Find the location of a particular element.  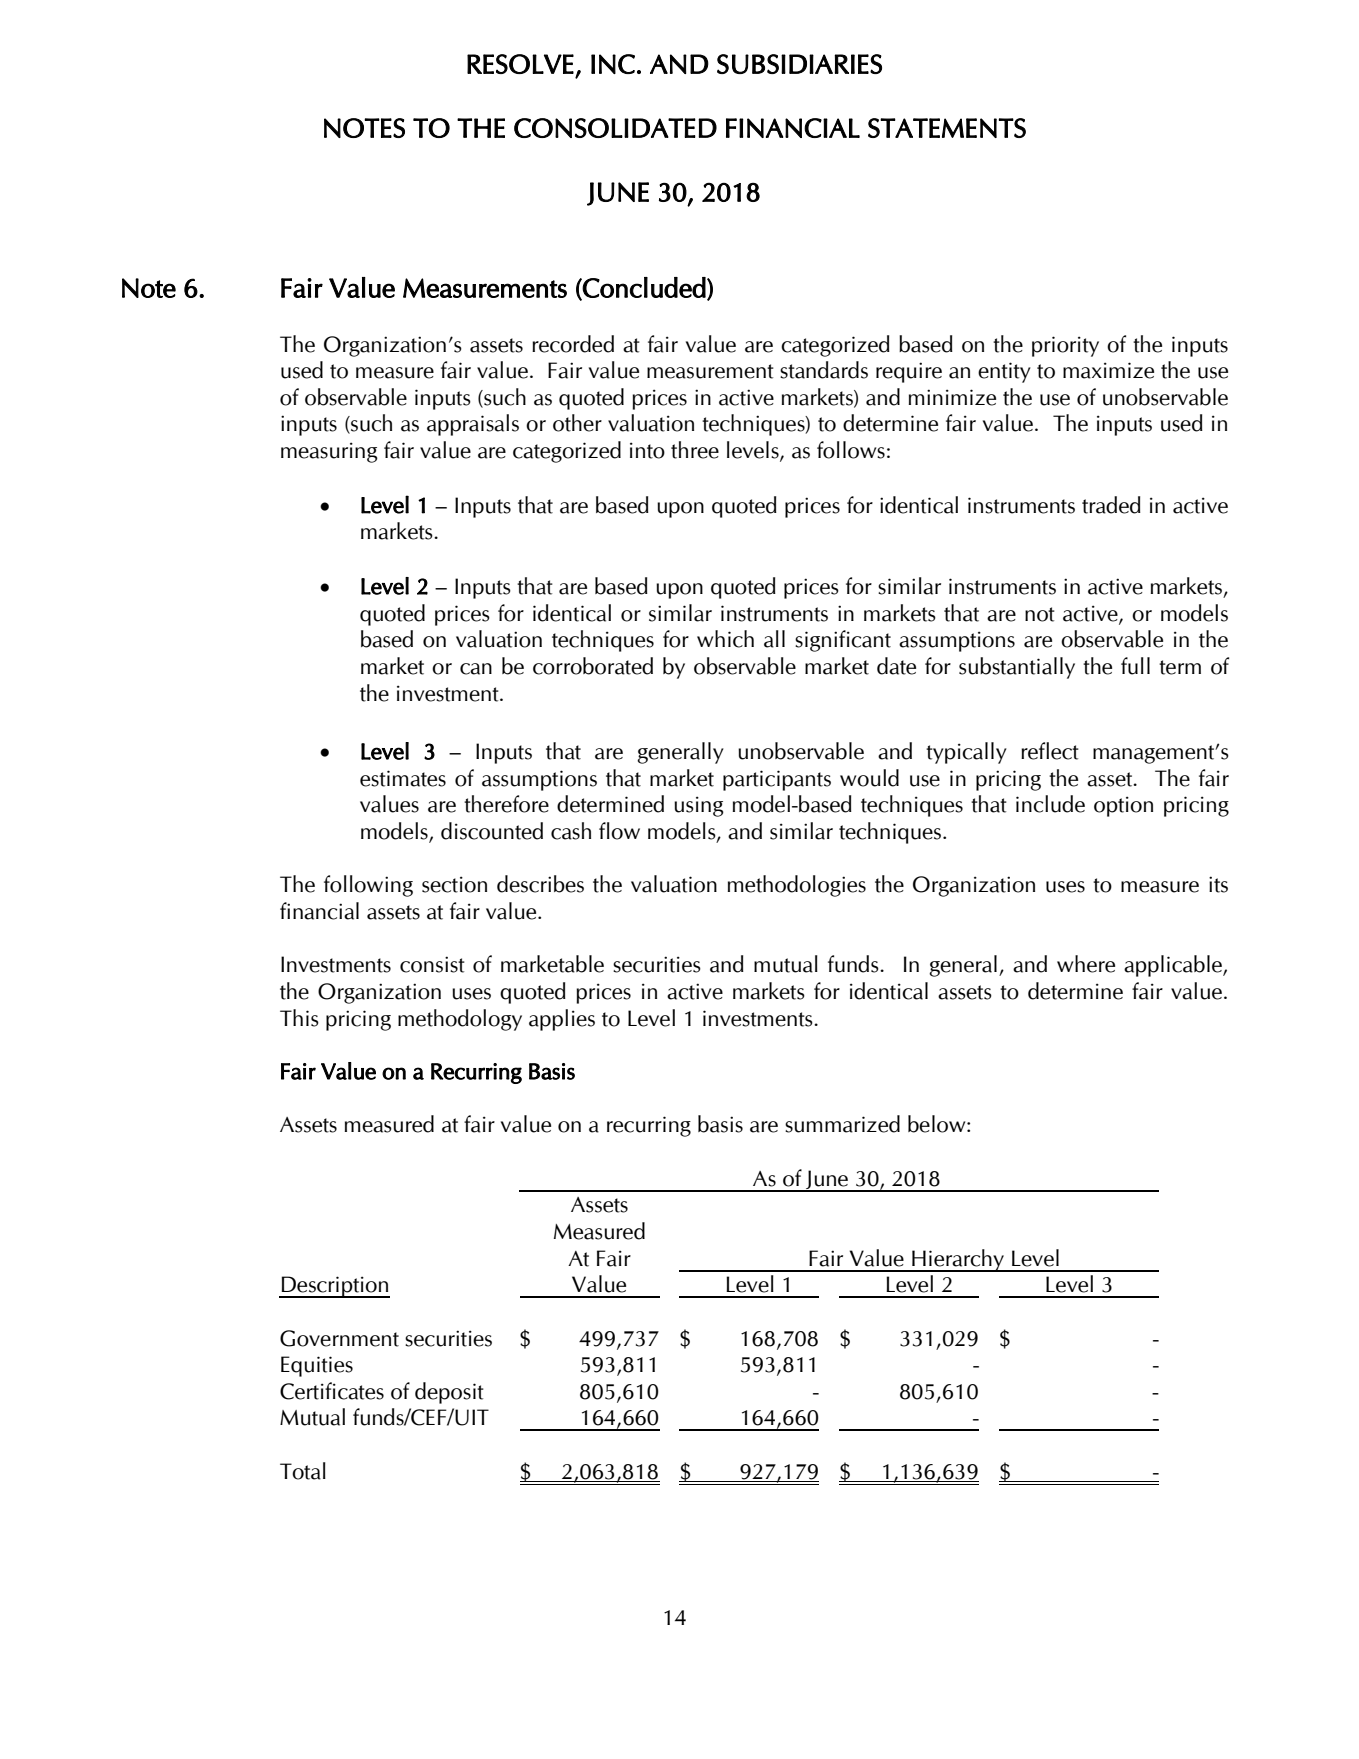

three is located at coordinates (695, 450).
